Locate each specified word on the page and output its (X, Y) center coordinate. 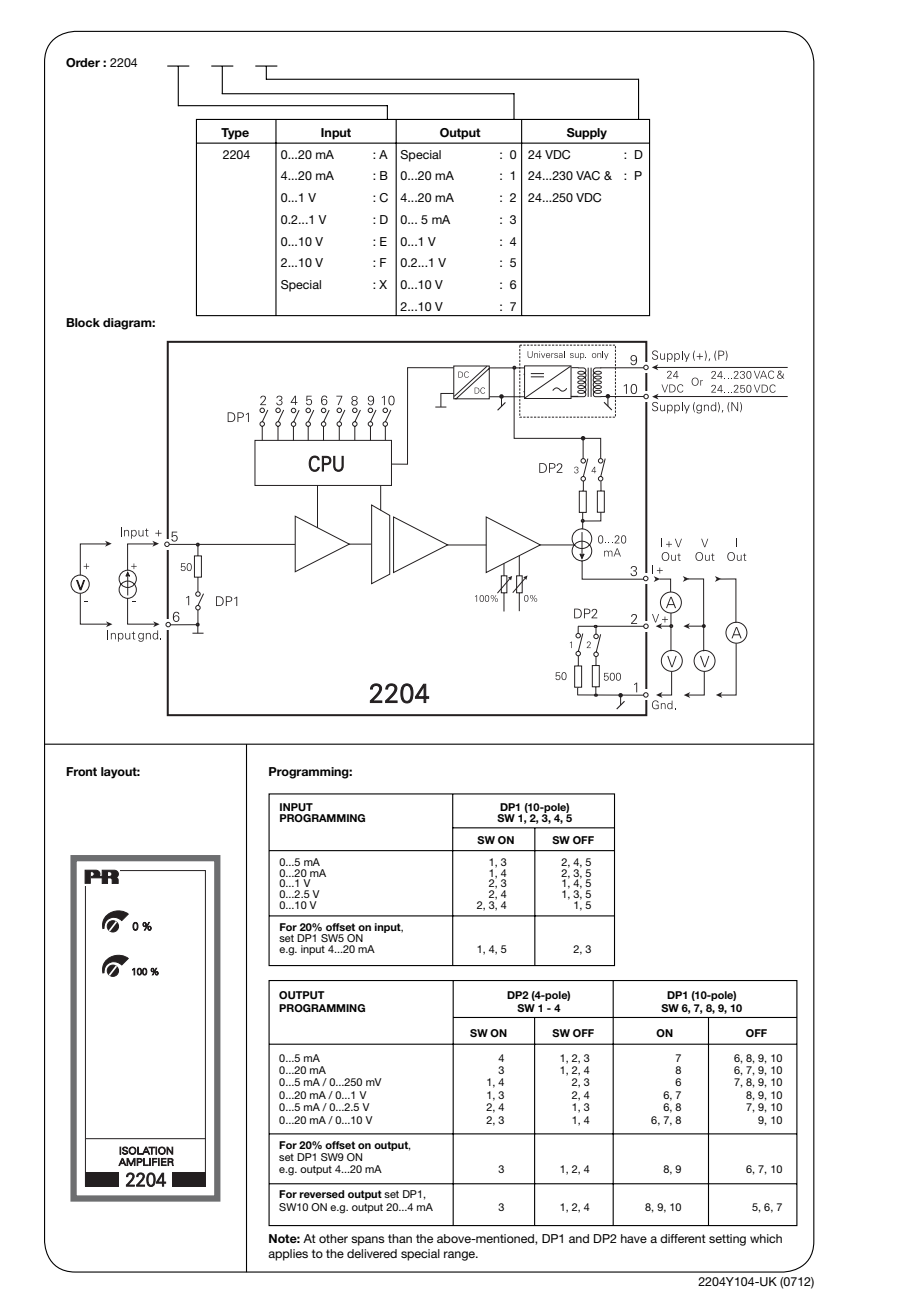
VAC (588, 175)
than (400, 1238)
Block (83, 322)
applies (288, 1255)
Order (83, 63)
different (683, 1238)
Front (81, 771)
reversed (321, 1194)
